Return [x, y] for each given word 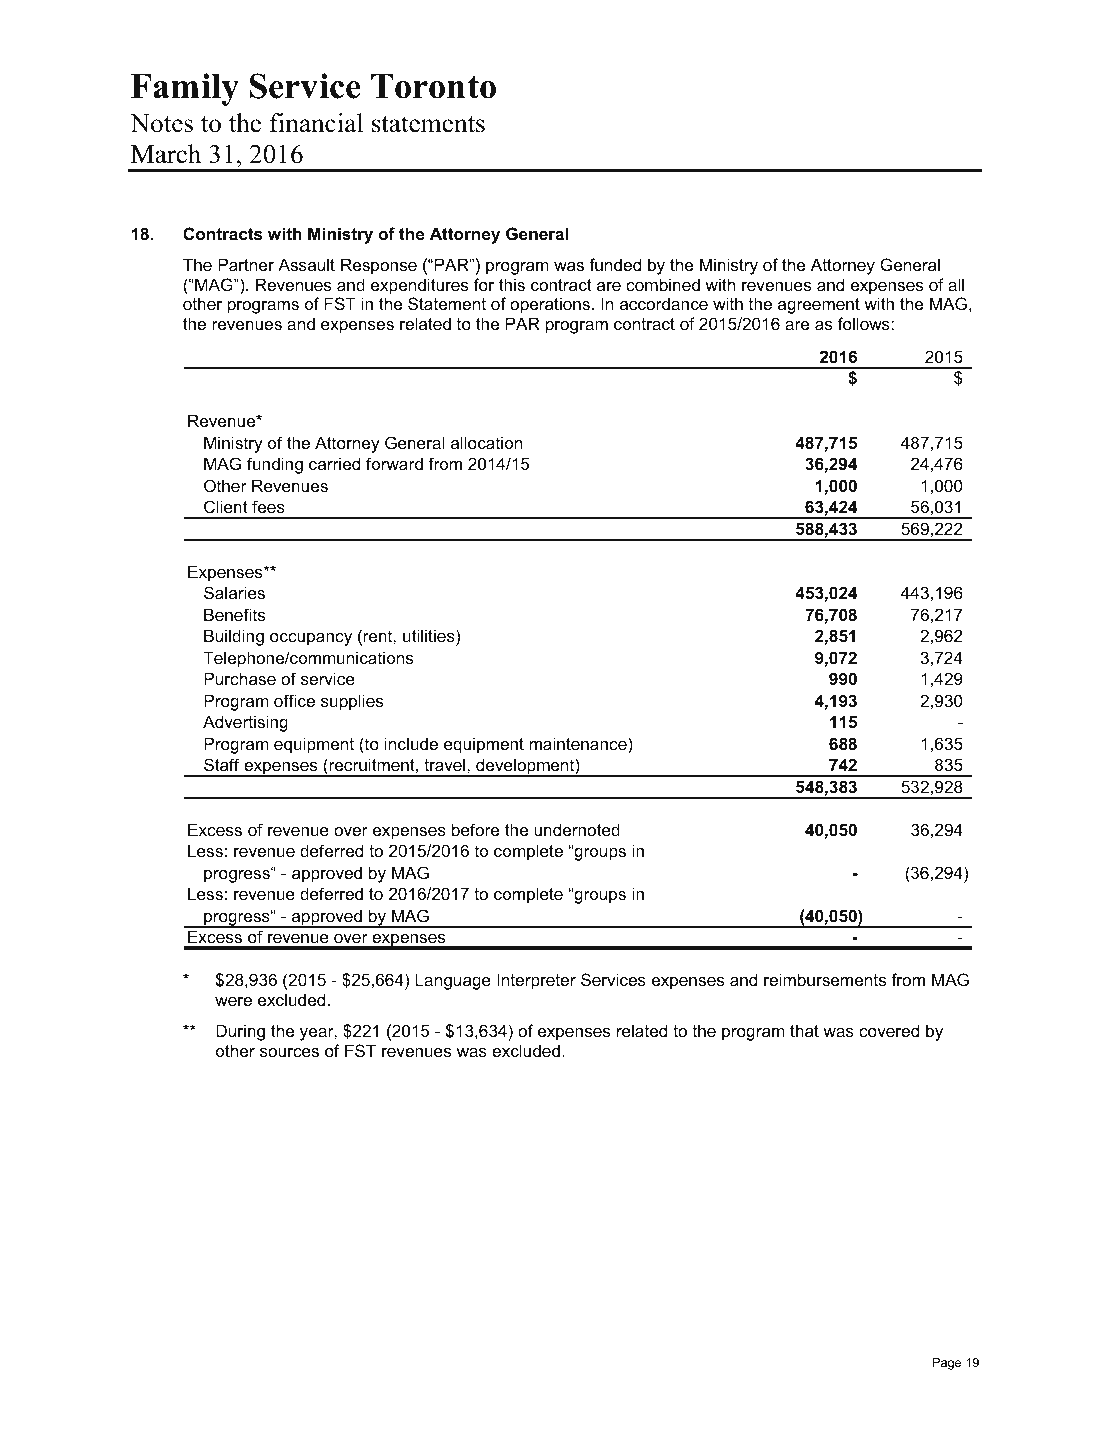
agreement [819, 306]
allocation [486, 442]
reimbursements [825, 979]
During [240, 1032]
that [804, 1030]
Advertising [245, 723]
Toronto [433, 86]
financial [316, 123]
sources [289, 1052]
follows [865, 323]
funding [275, 465]
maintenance [579, 743]
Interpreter [536, 981]
